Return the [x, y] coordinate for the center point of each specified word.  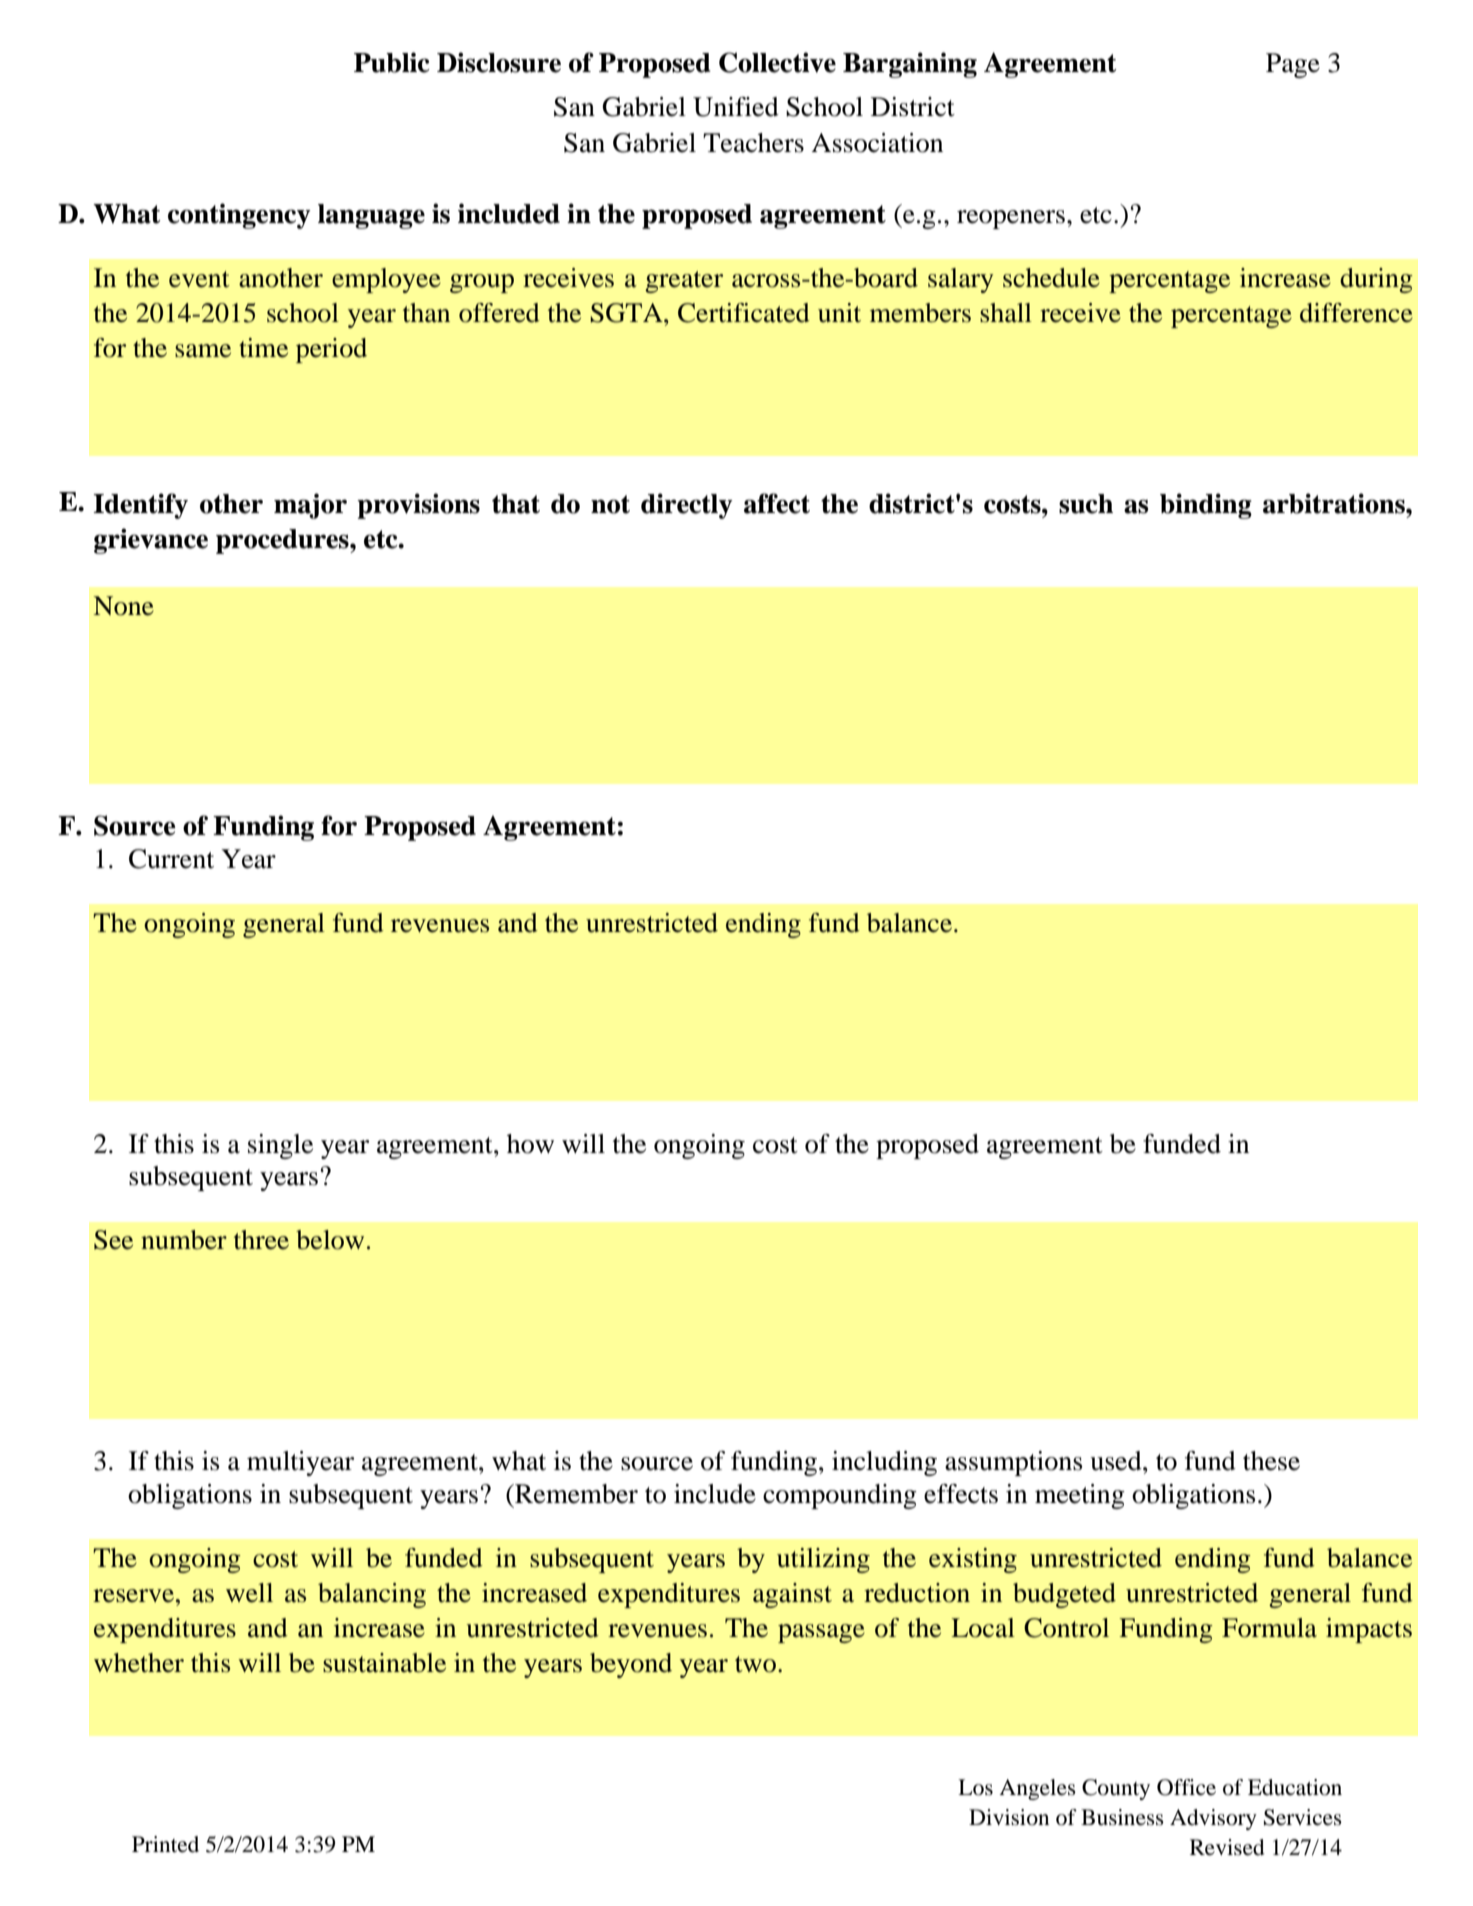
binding [1206, 506]
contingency [239, 216]
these [1271, 1461]
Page [1293, 65]
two [755, 1664]
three [261, 1240]
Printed [165, 1844]
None [123, 606]
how [530, 1144]
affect [777, 503]
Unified [736, 107]
